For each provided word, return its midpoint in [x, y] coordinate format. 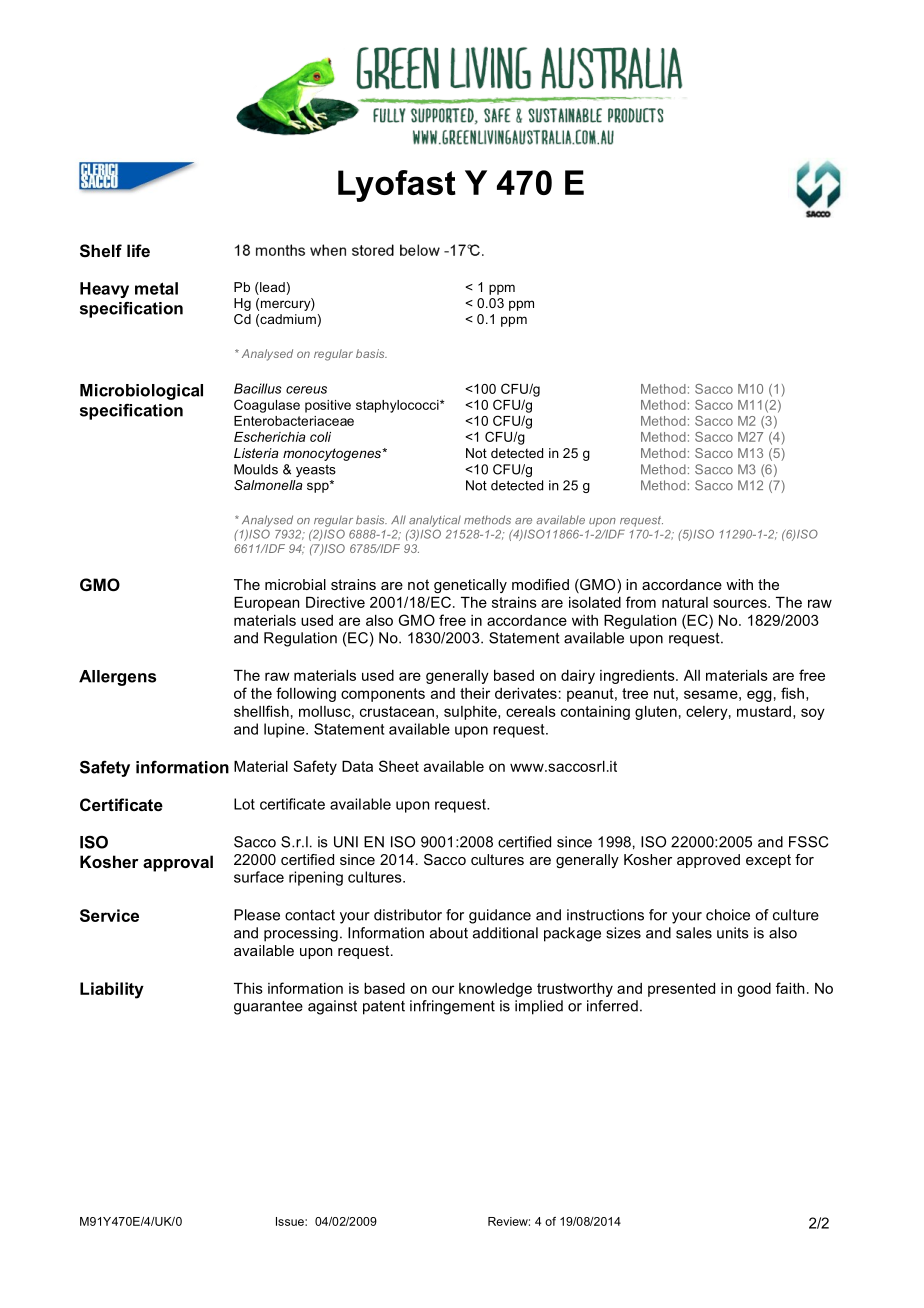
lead [271, 288]
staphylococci [398, 406]
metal [156, 288]
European [266, 604]
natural [685, 602]
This [248, 988]
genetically [470, 586]
